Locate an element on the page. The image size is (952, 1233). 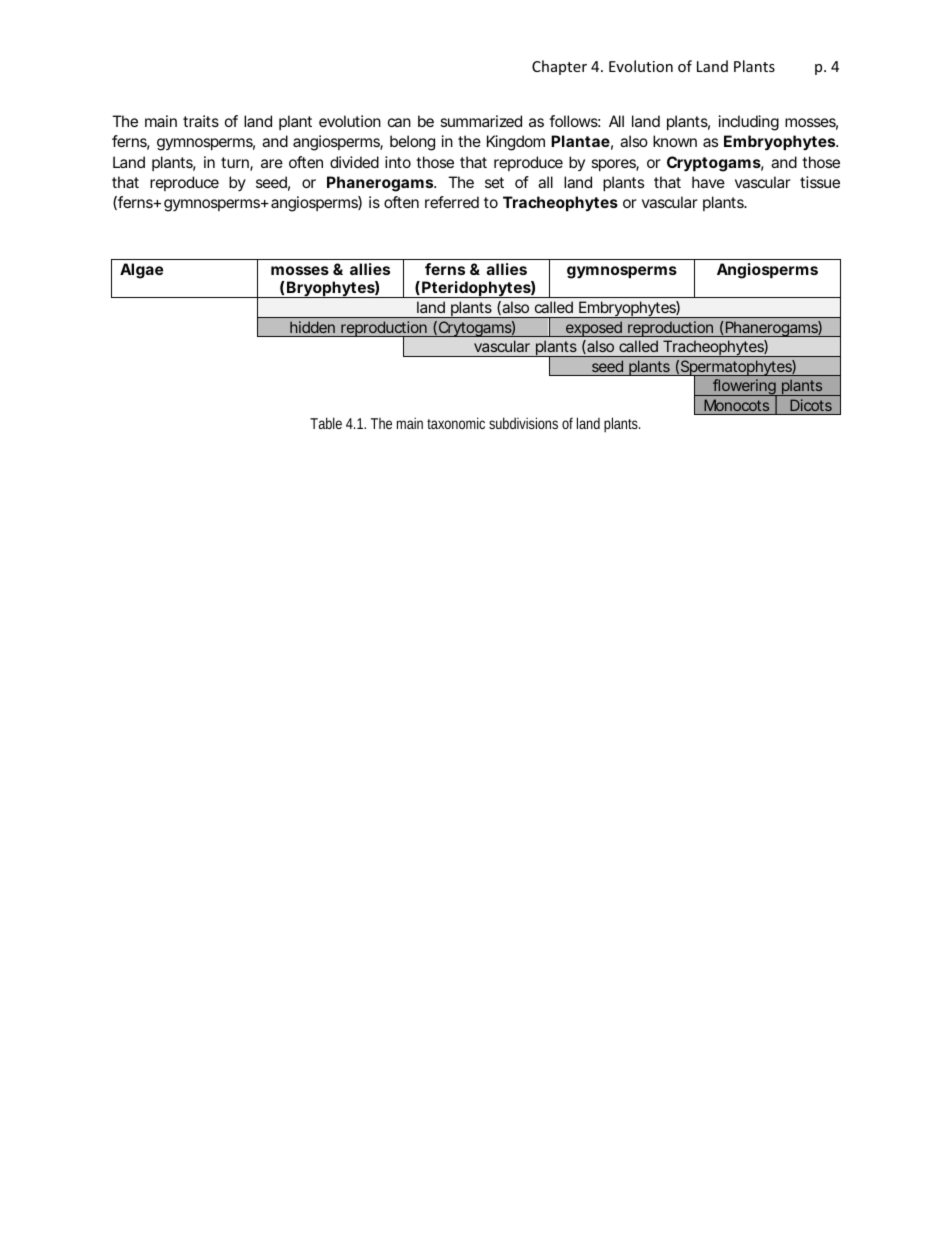
taxonomic is located at coordinates (456, 423).
